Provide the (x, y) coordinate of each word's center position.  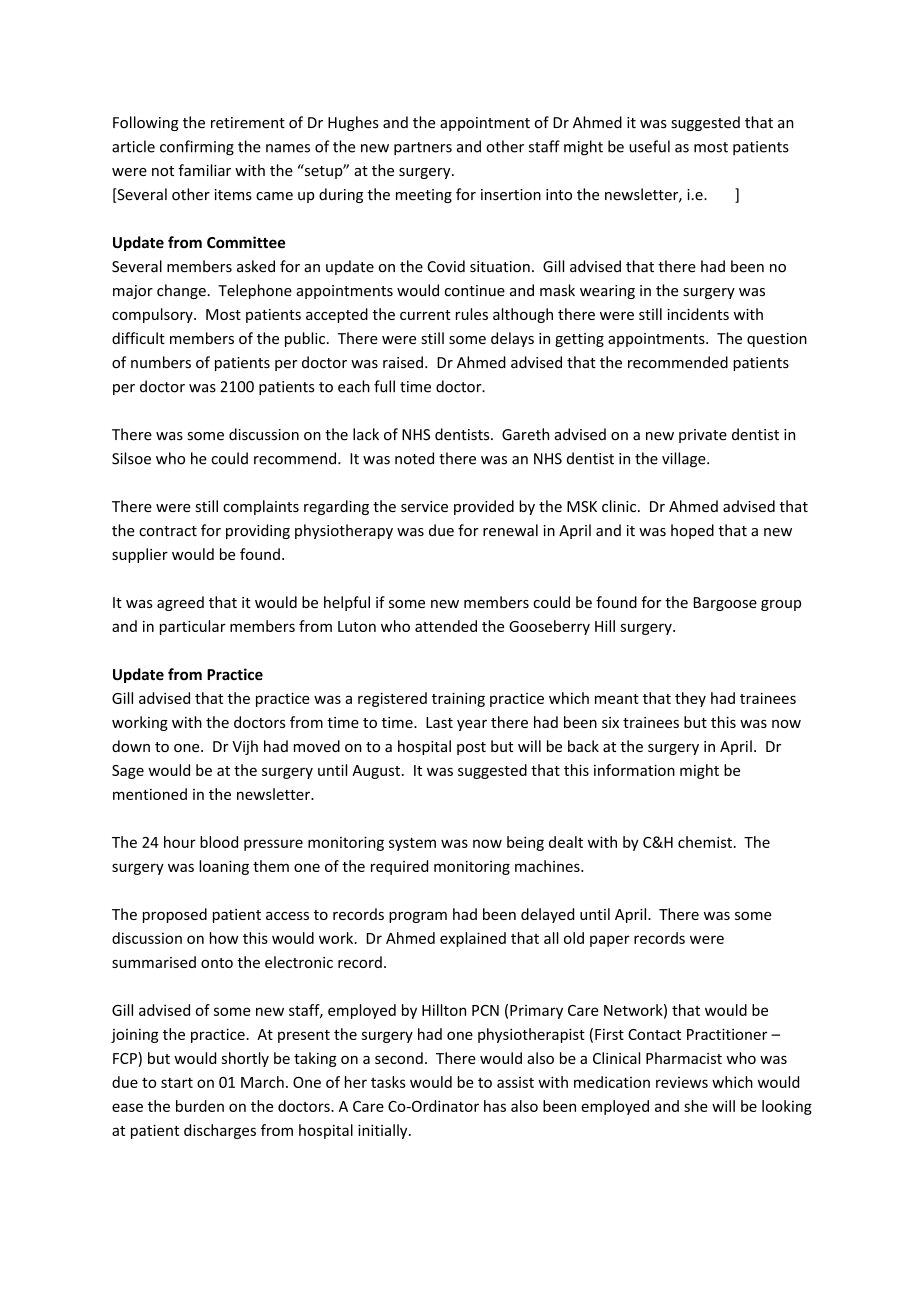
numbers (161, 362)
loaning (224, 867)
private (703, 436)
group (781, 605)
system (412, 844)
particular (193, 627)
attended (446, 626)
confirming (197, 148)
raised (403, 362)
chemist (705, 842)
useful (649, 146)
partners (423, 148)
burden (200, 1106)
